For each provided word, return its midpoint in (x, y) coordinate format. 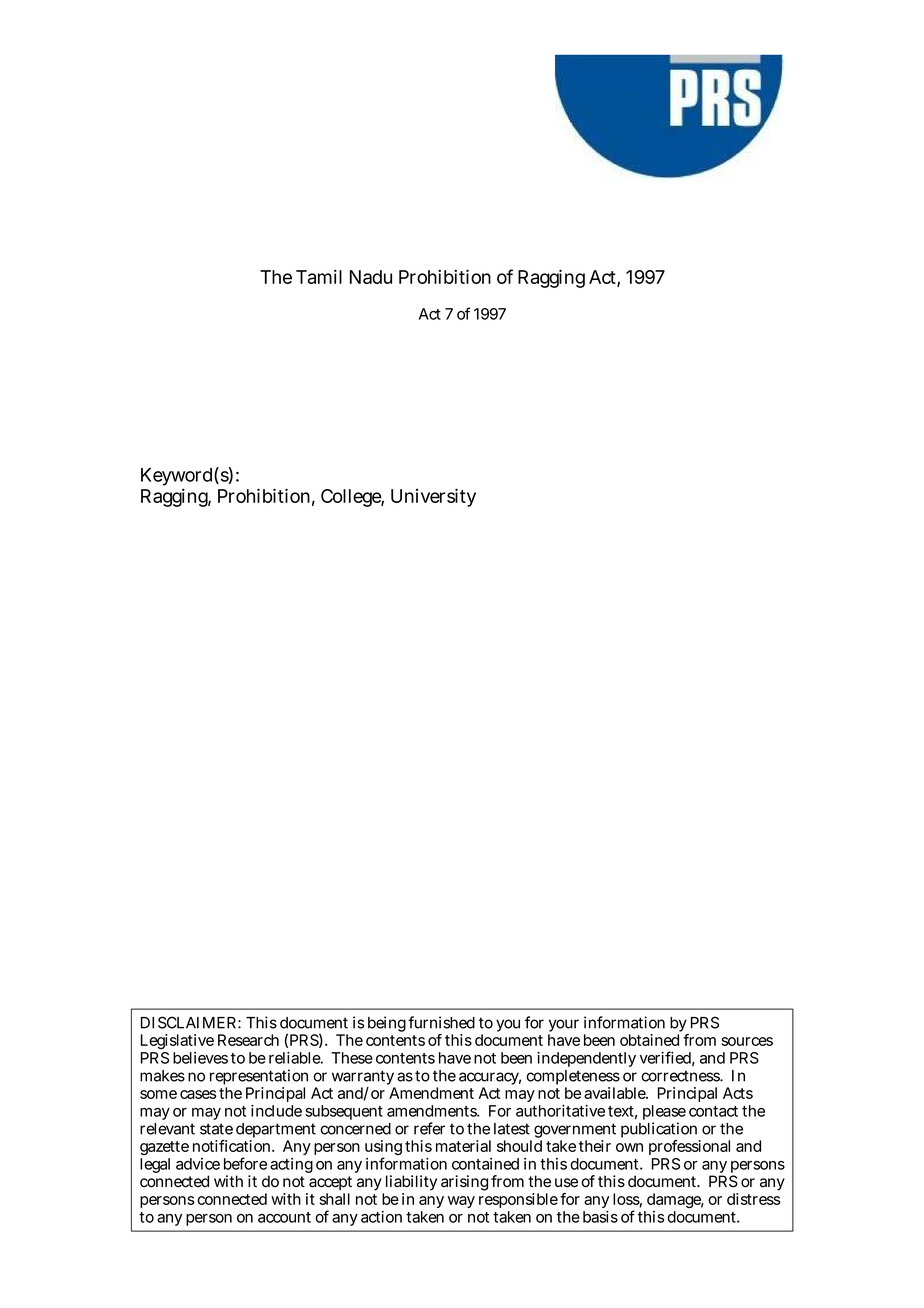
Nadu (371, 277)
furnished (441, 1022)
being (387, 1024)
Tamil (319, 276)
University (433, 497)
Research (248, 1040)
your (563, 1027)
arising (464, 1183)
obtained (649, 1040)
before (245, 1163)
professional (689, 1147)
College (352, 498)
